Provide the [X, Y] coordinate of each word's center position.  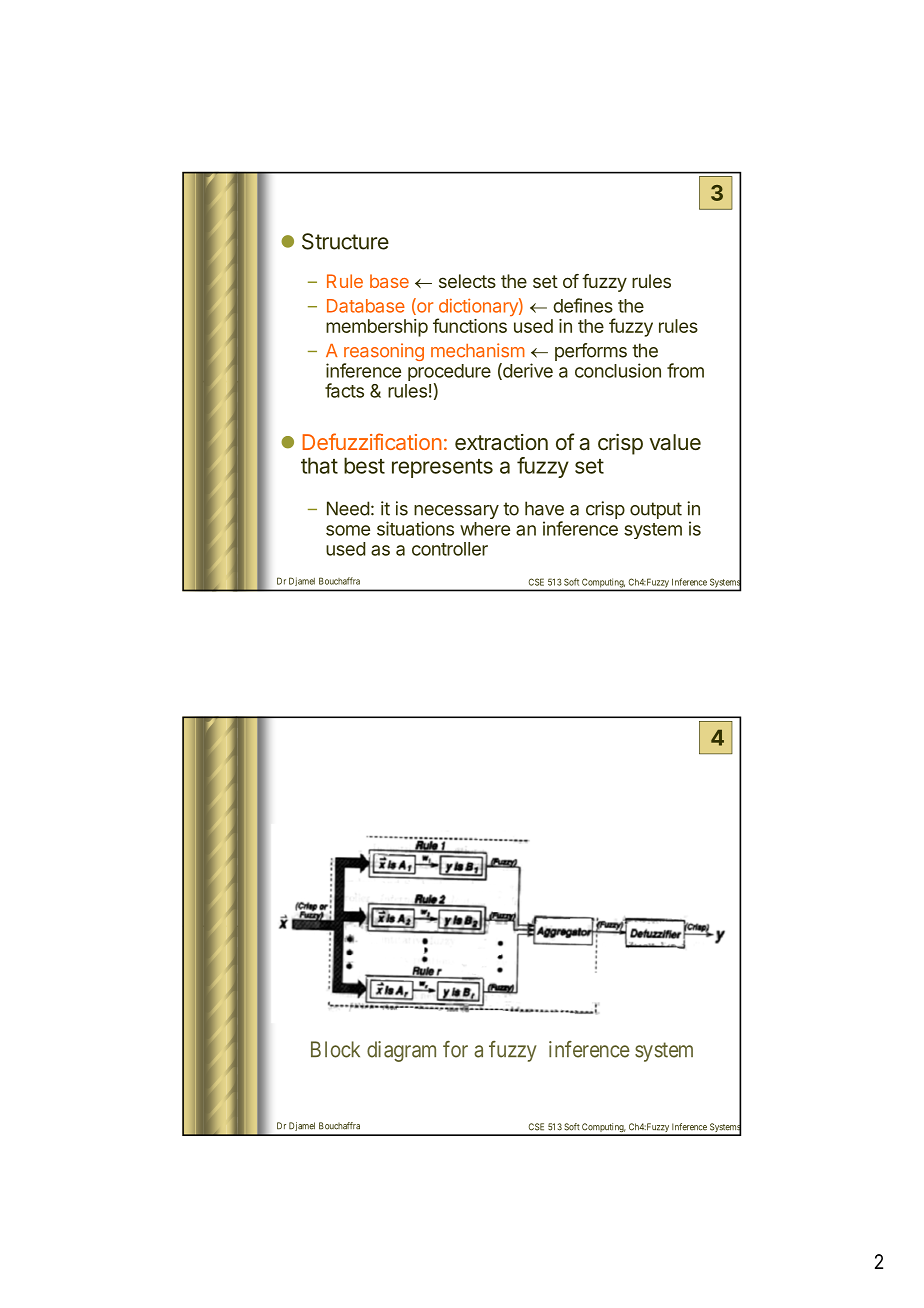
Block [335, 1049]
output [656, 510]
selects [467, 281]
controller [450, 549]
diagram [401, 1051]
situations [415, 528]
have [544, 508]
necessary [456, 513]
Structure [345, 241]
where [485, 529]
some [348, 530]
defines [583, 305]
